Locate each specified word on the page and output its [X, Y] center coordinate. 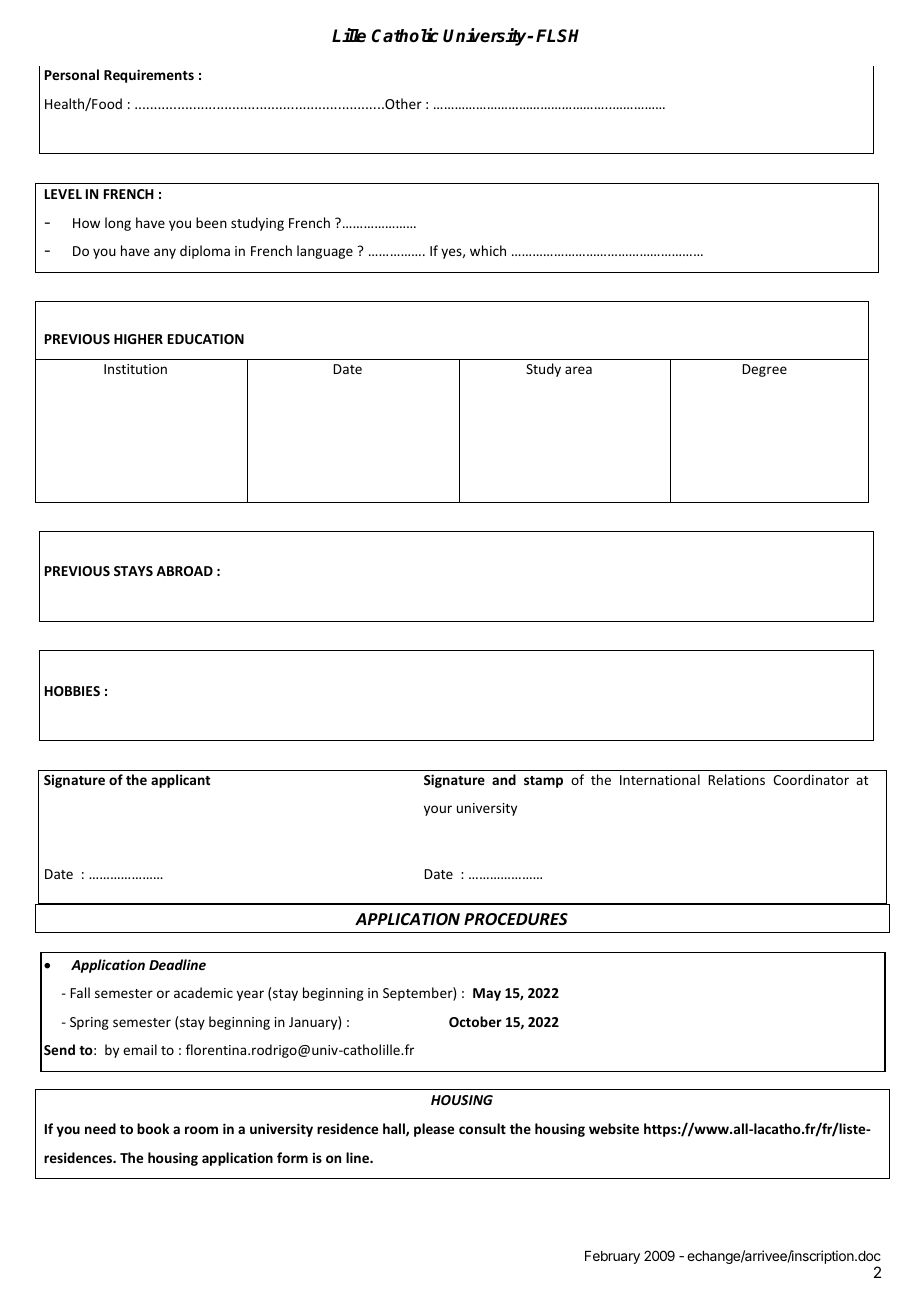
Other [402, 103]
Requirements [149, 76]
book [153, 1128]
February [612, 1257]
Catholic [405, 35]
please [434, 1130]
